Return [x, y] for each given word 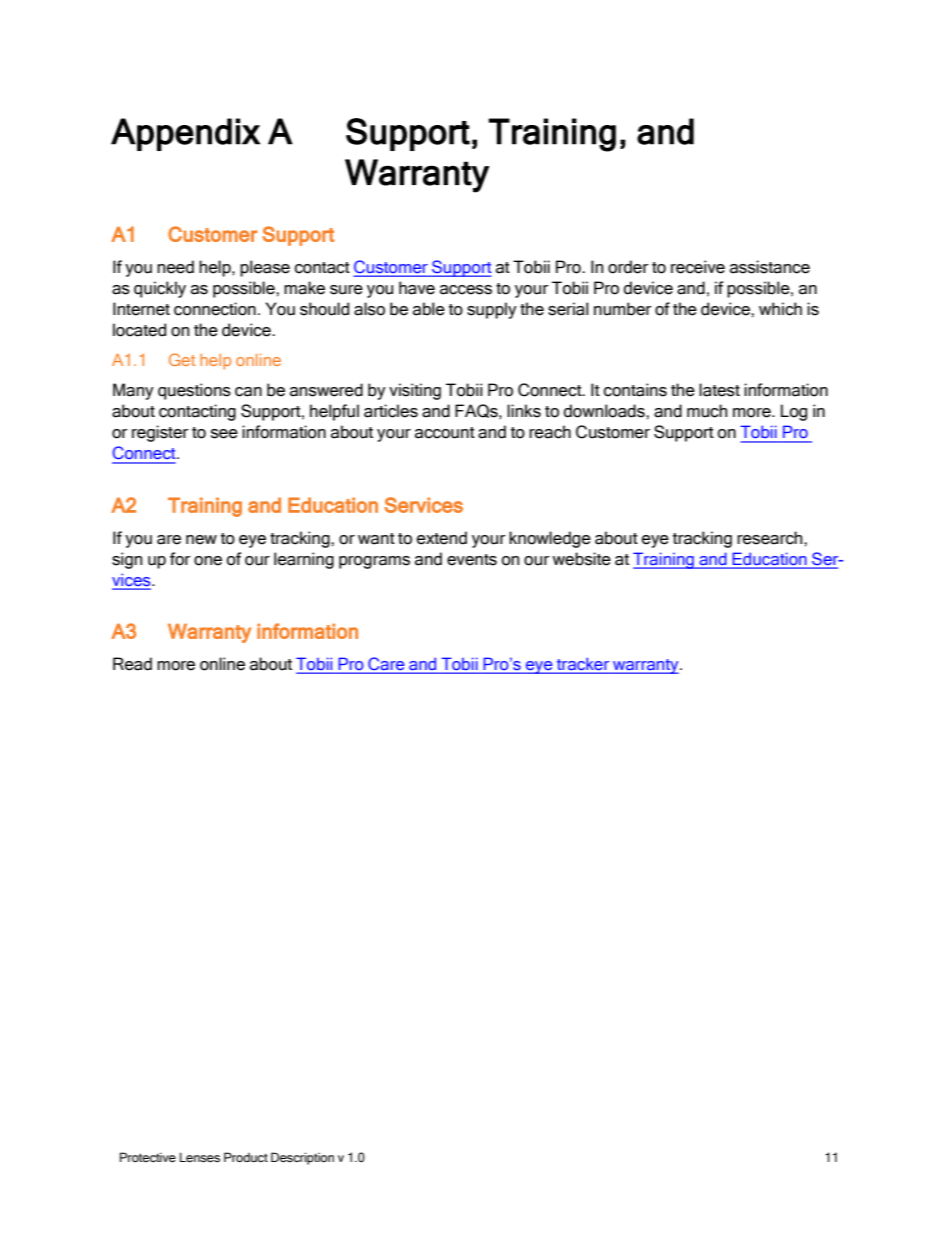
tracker [583, 664]
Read [132, 664]
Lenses [200, 1157]
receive [698, 267]
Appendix [185, 134]
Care [386, 663]
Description [302, 1158]
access [466, 290]
